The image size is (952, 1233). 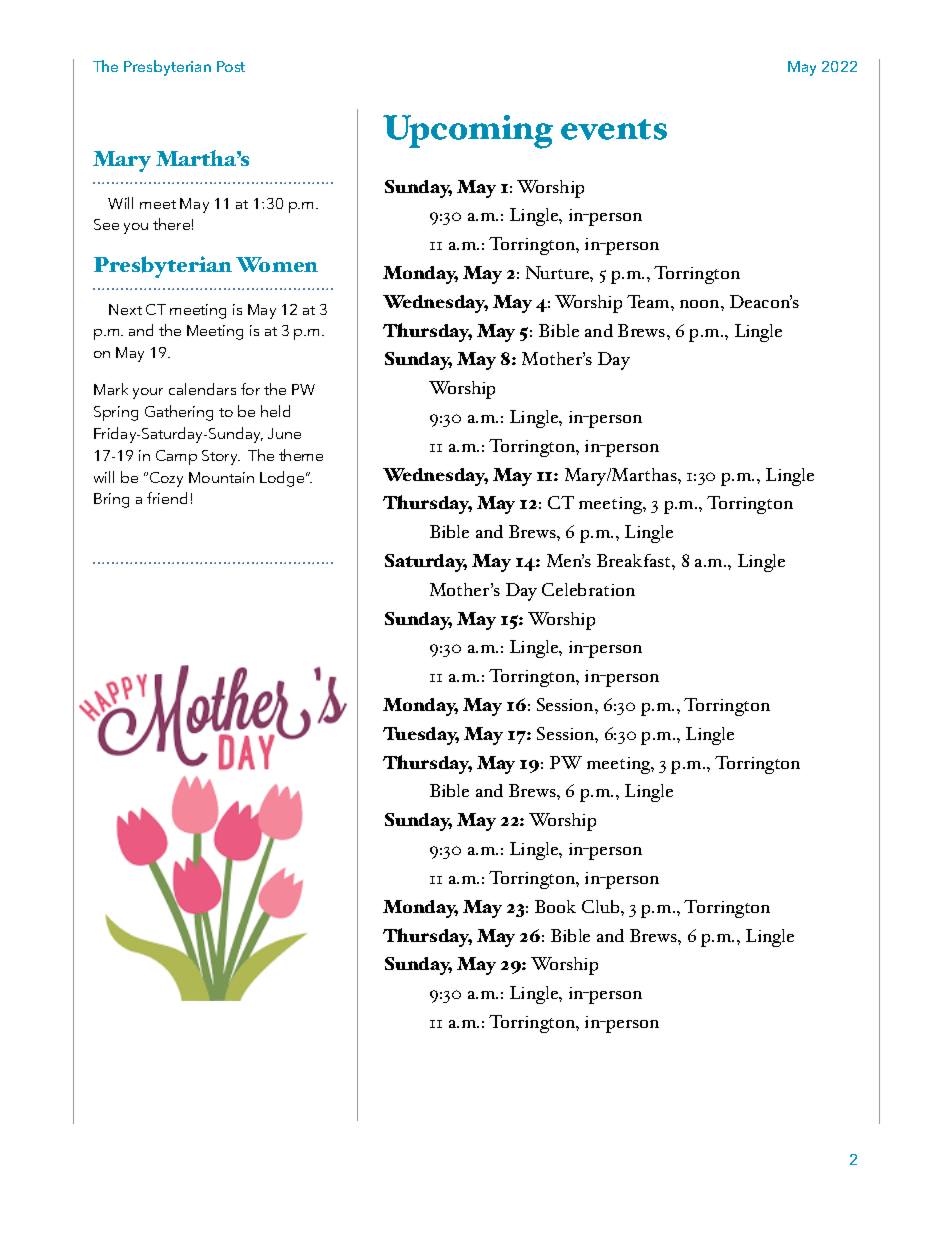 What do you see at coordinates (602, 906) in the page?
I see `Club` at bounding box center [602, 906].
